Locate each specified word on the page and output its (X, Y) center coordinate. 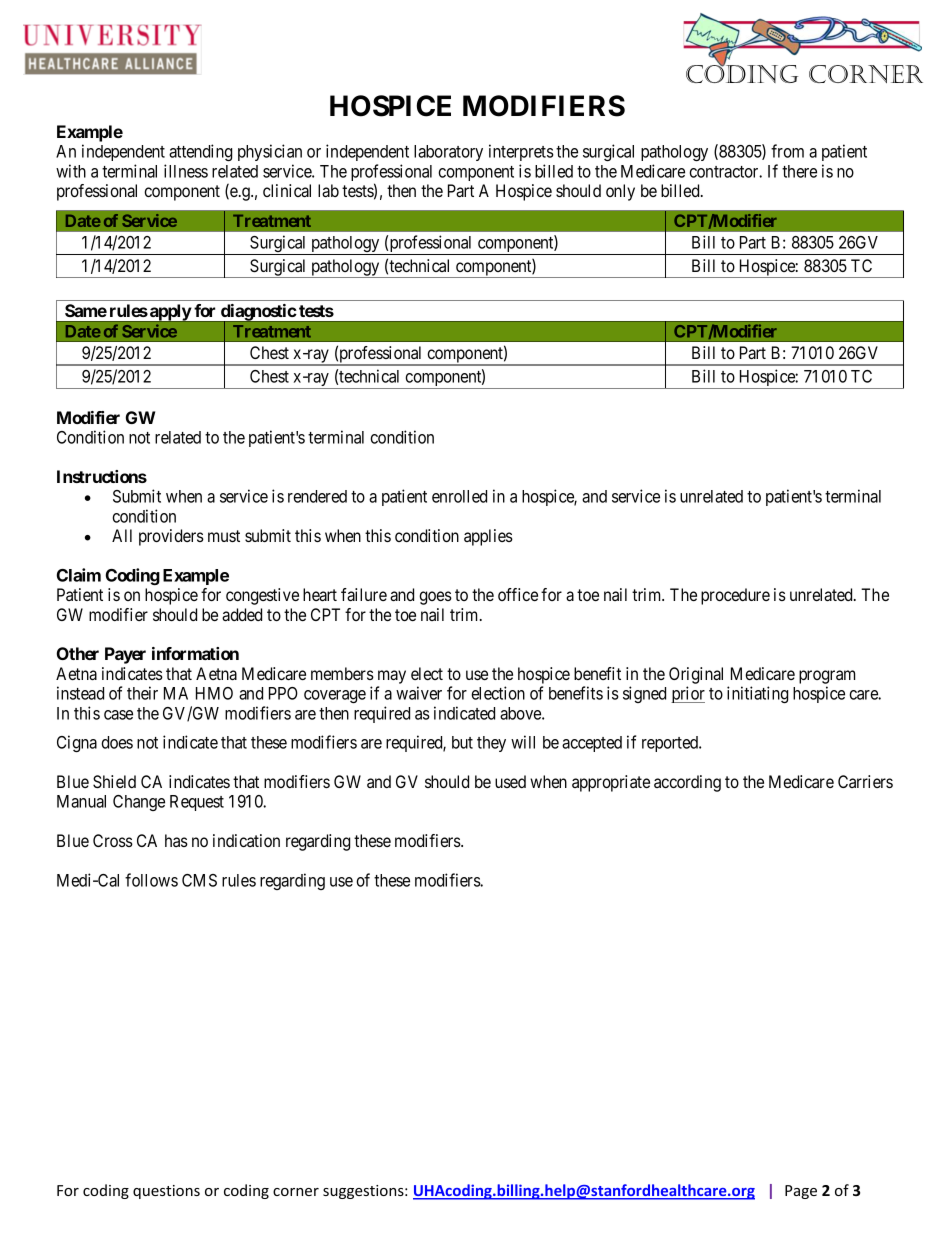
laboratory (448, 153)
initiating (757, 694)
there (799, 171)
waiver (419, 693)
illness (186, 171)
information (195, 653)
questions (166, 1192)
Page (801, 1192)
